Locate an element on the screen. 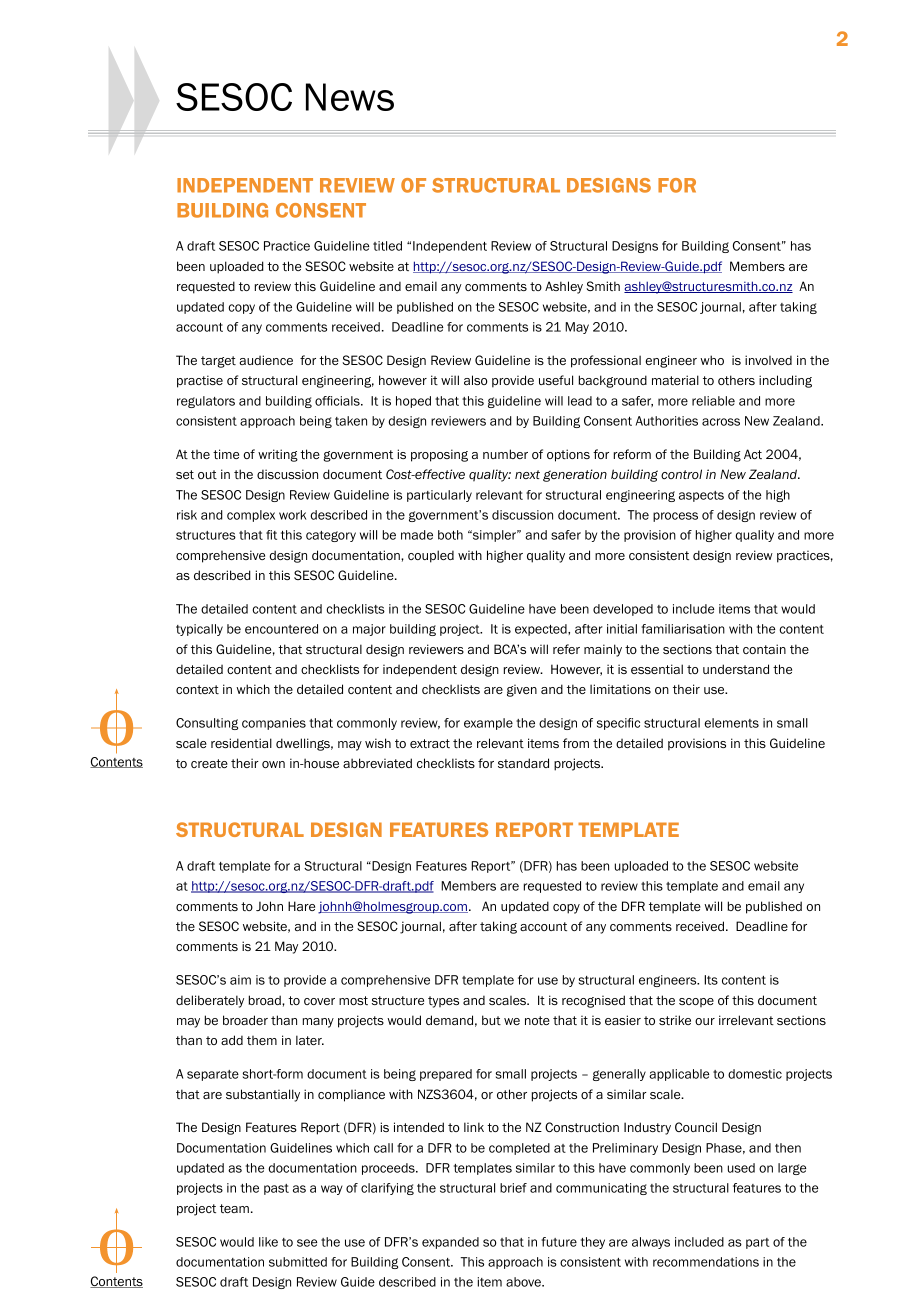 The height and width of the screenshot is (1308, 924). aspects is located at coordinates (701, 496).
